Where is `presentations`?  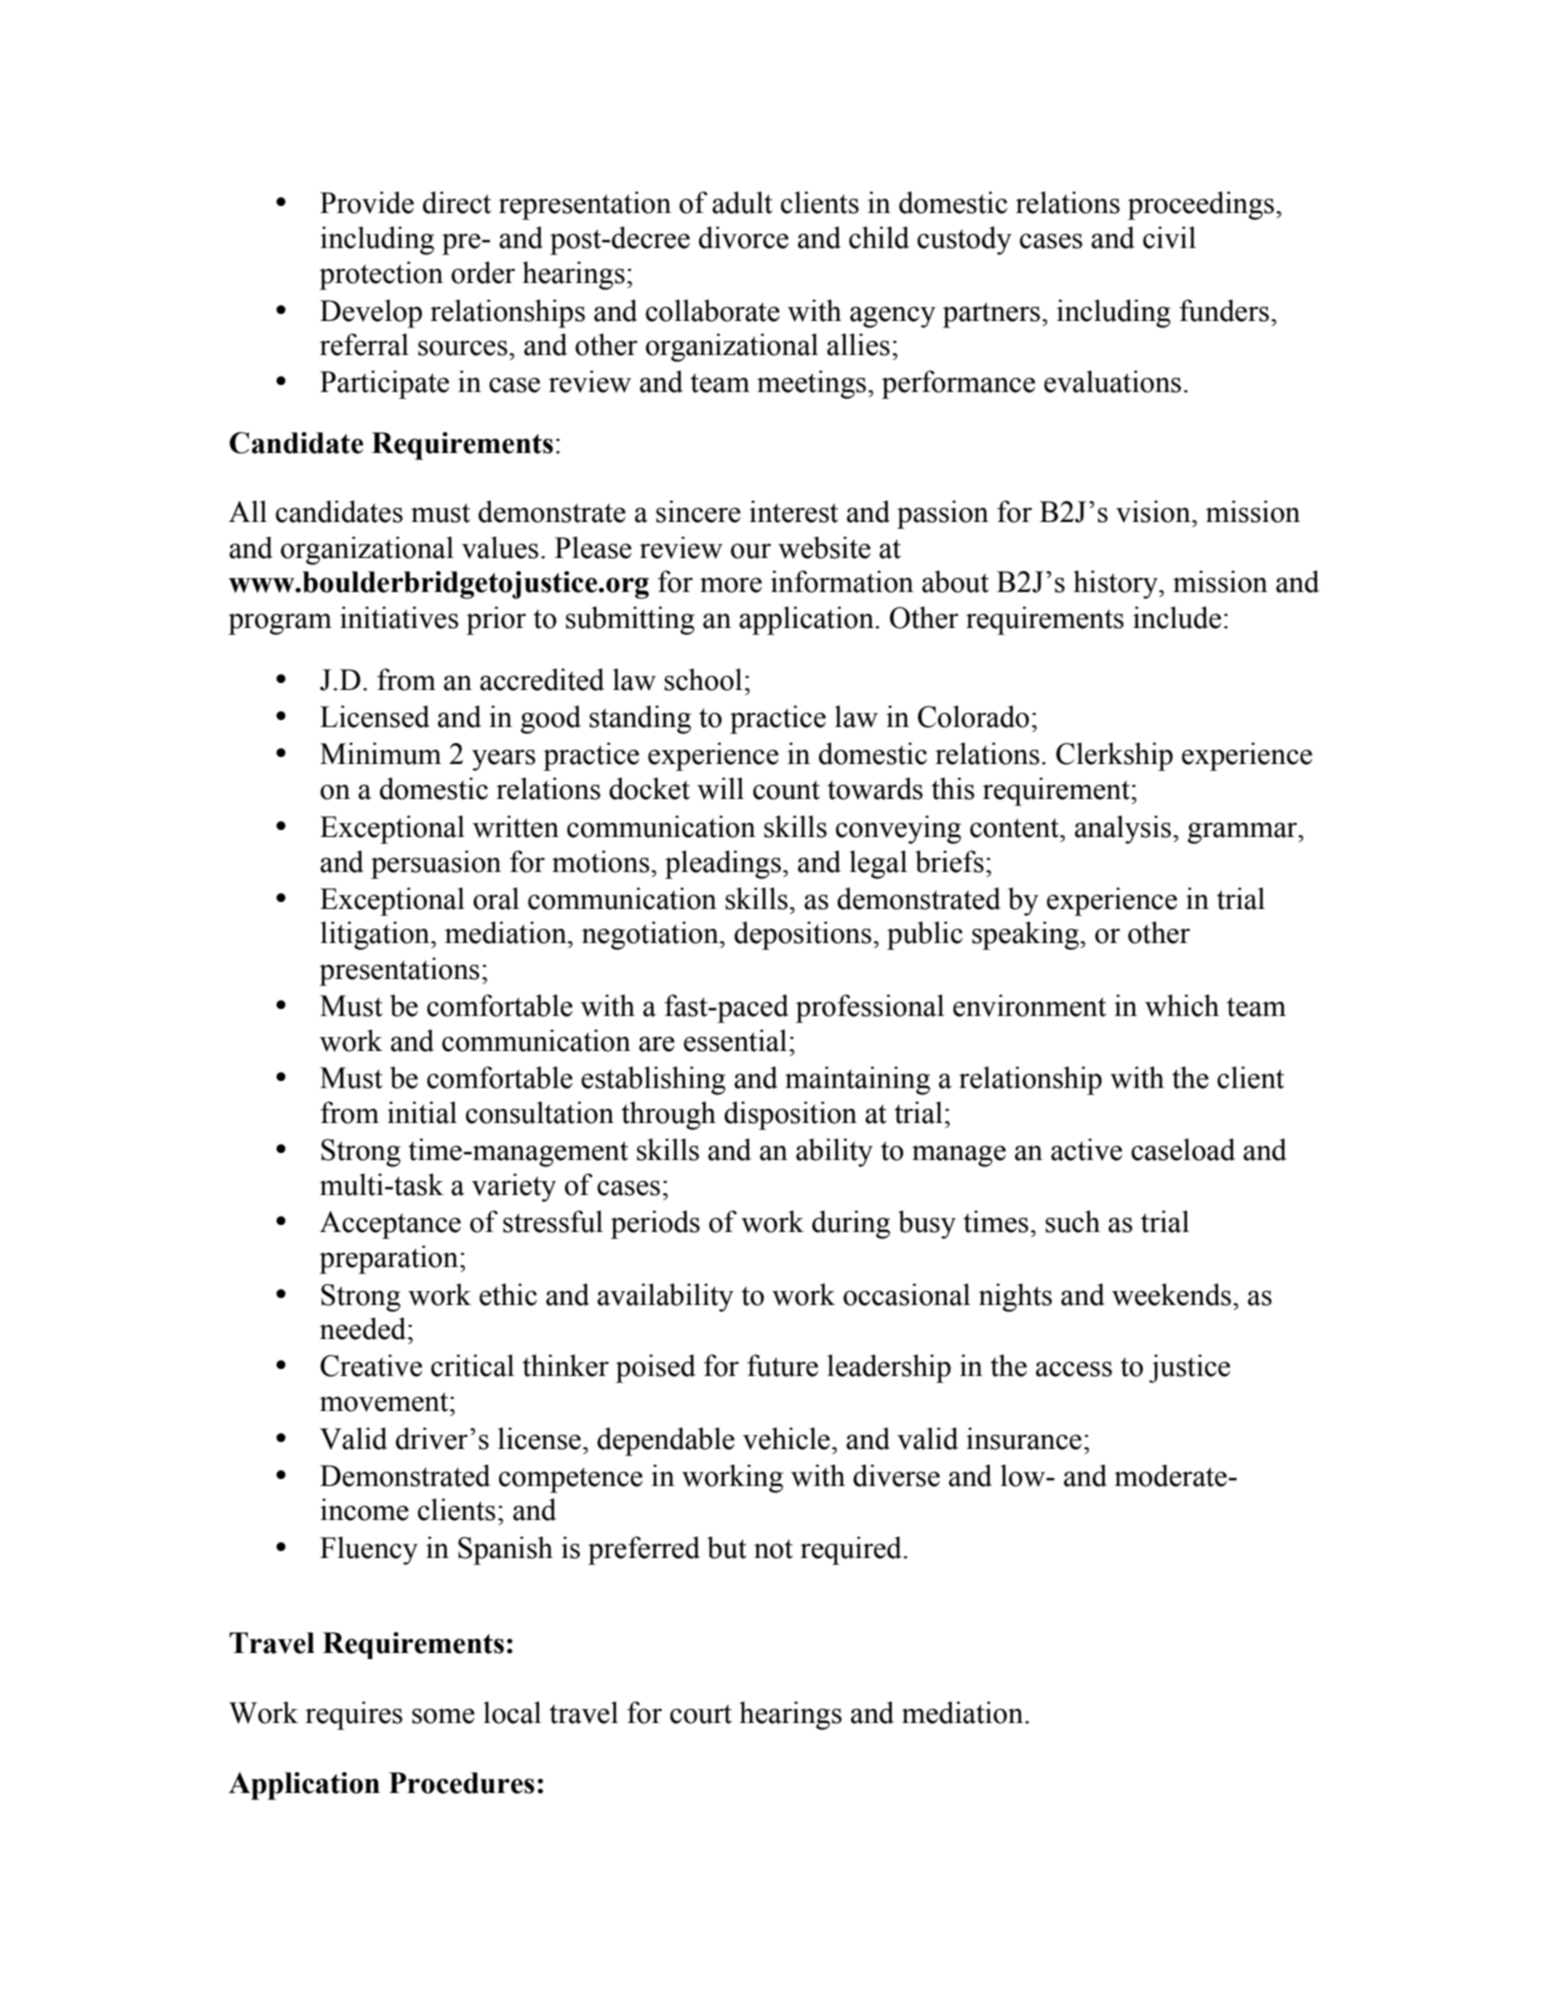
presentations is located at coordinates (399, 971).
